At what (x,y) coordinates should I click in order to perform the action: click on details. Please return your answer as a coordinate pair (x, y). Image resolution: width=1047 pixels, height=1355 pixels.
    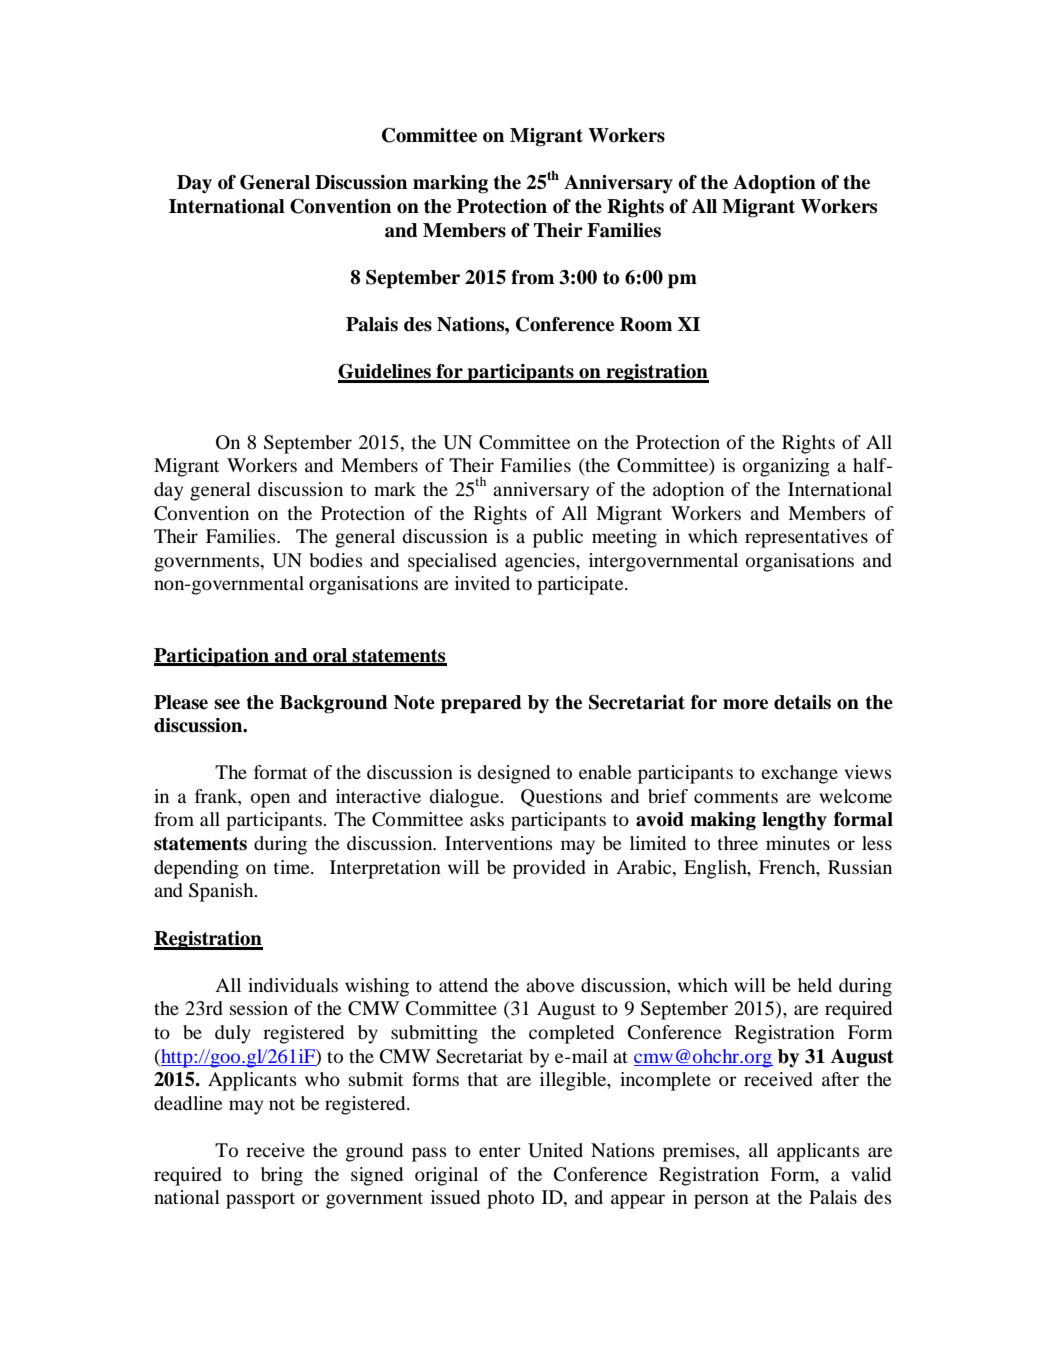
    Looking at the image, I should click on (802, 702).
